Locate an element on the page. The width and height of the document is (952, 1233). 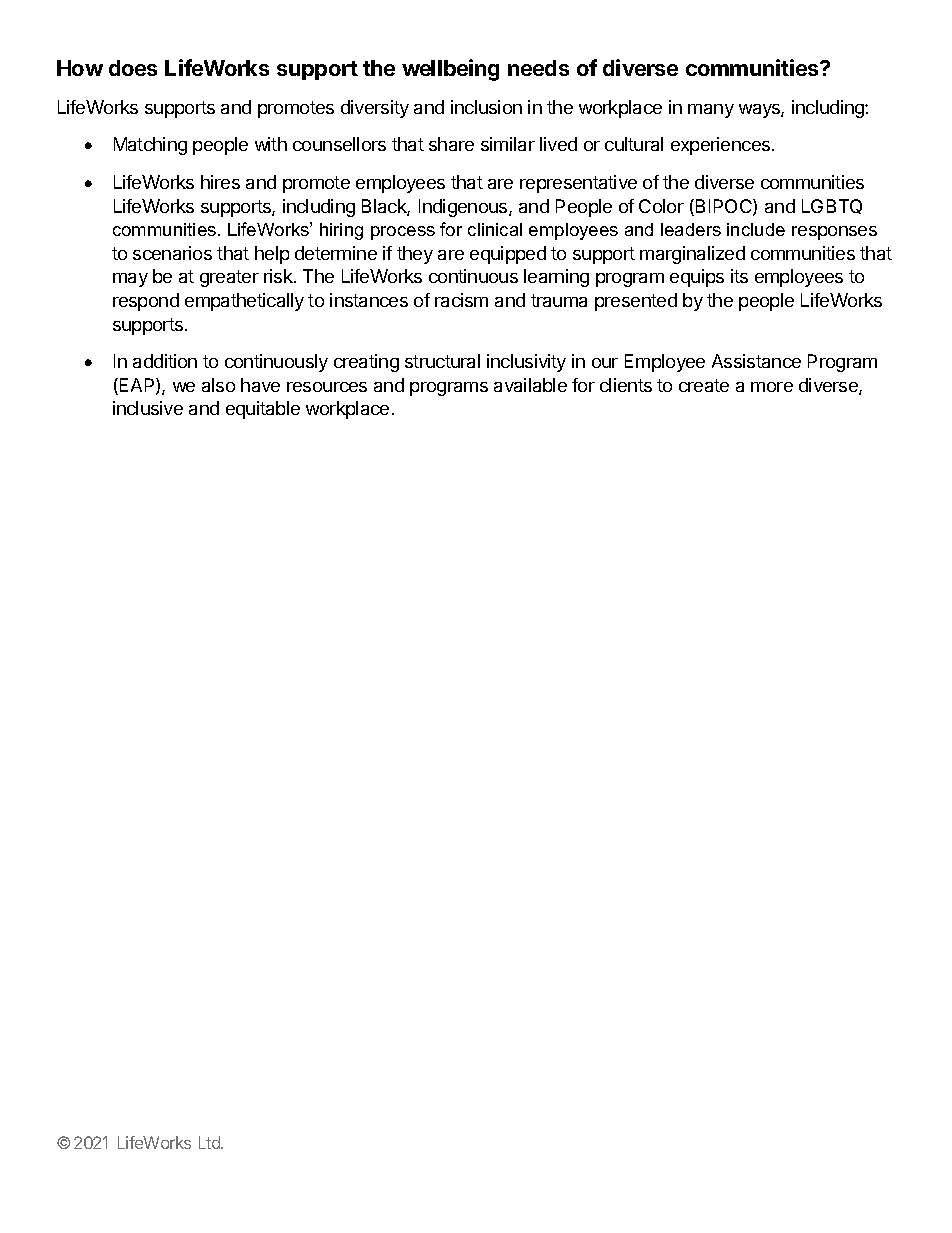
does is located at coordinates (133, 68).
